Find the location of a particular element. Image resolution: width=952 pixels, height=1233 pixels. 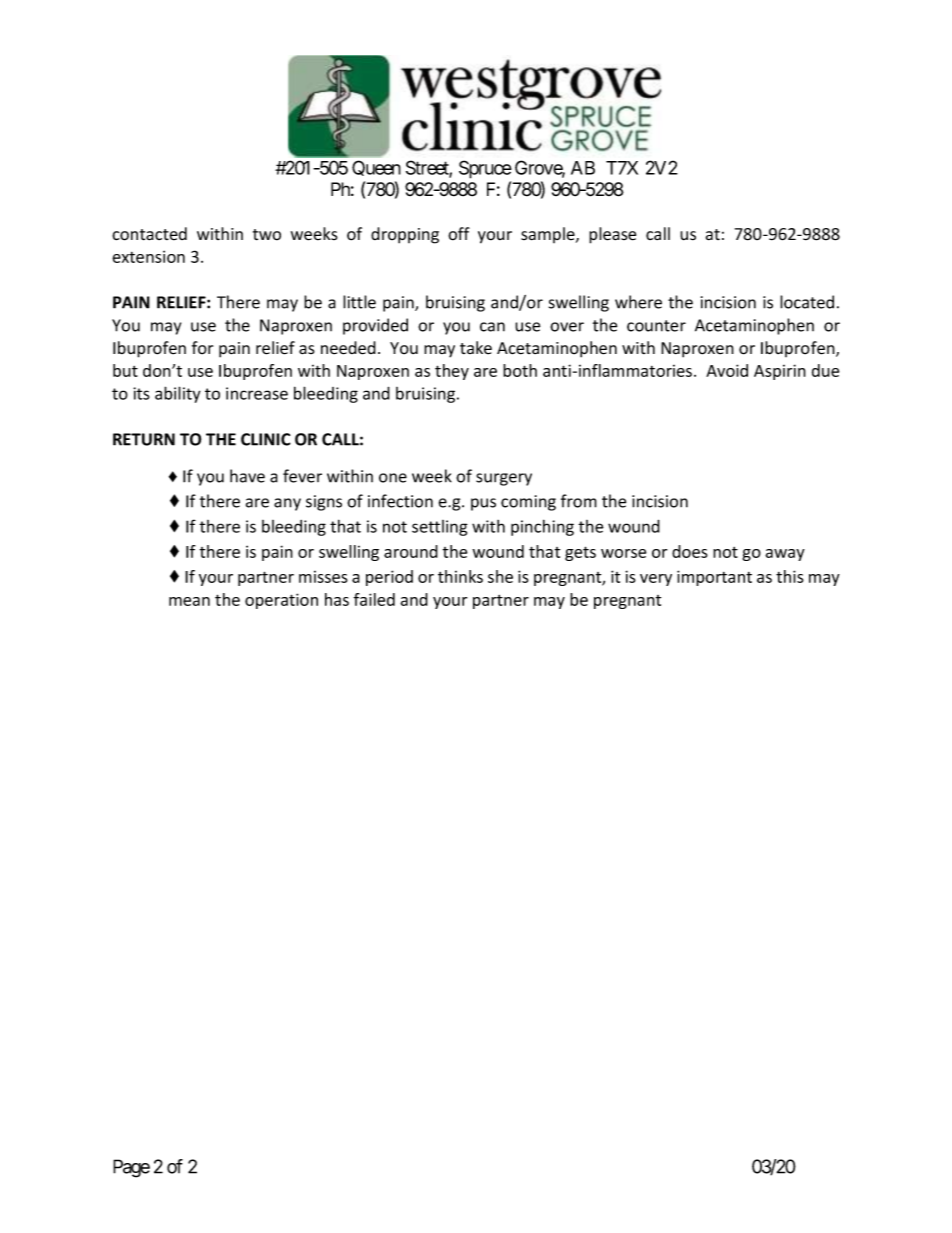

Queen is located at coordinates (376, 168).
